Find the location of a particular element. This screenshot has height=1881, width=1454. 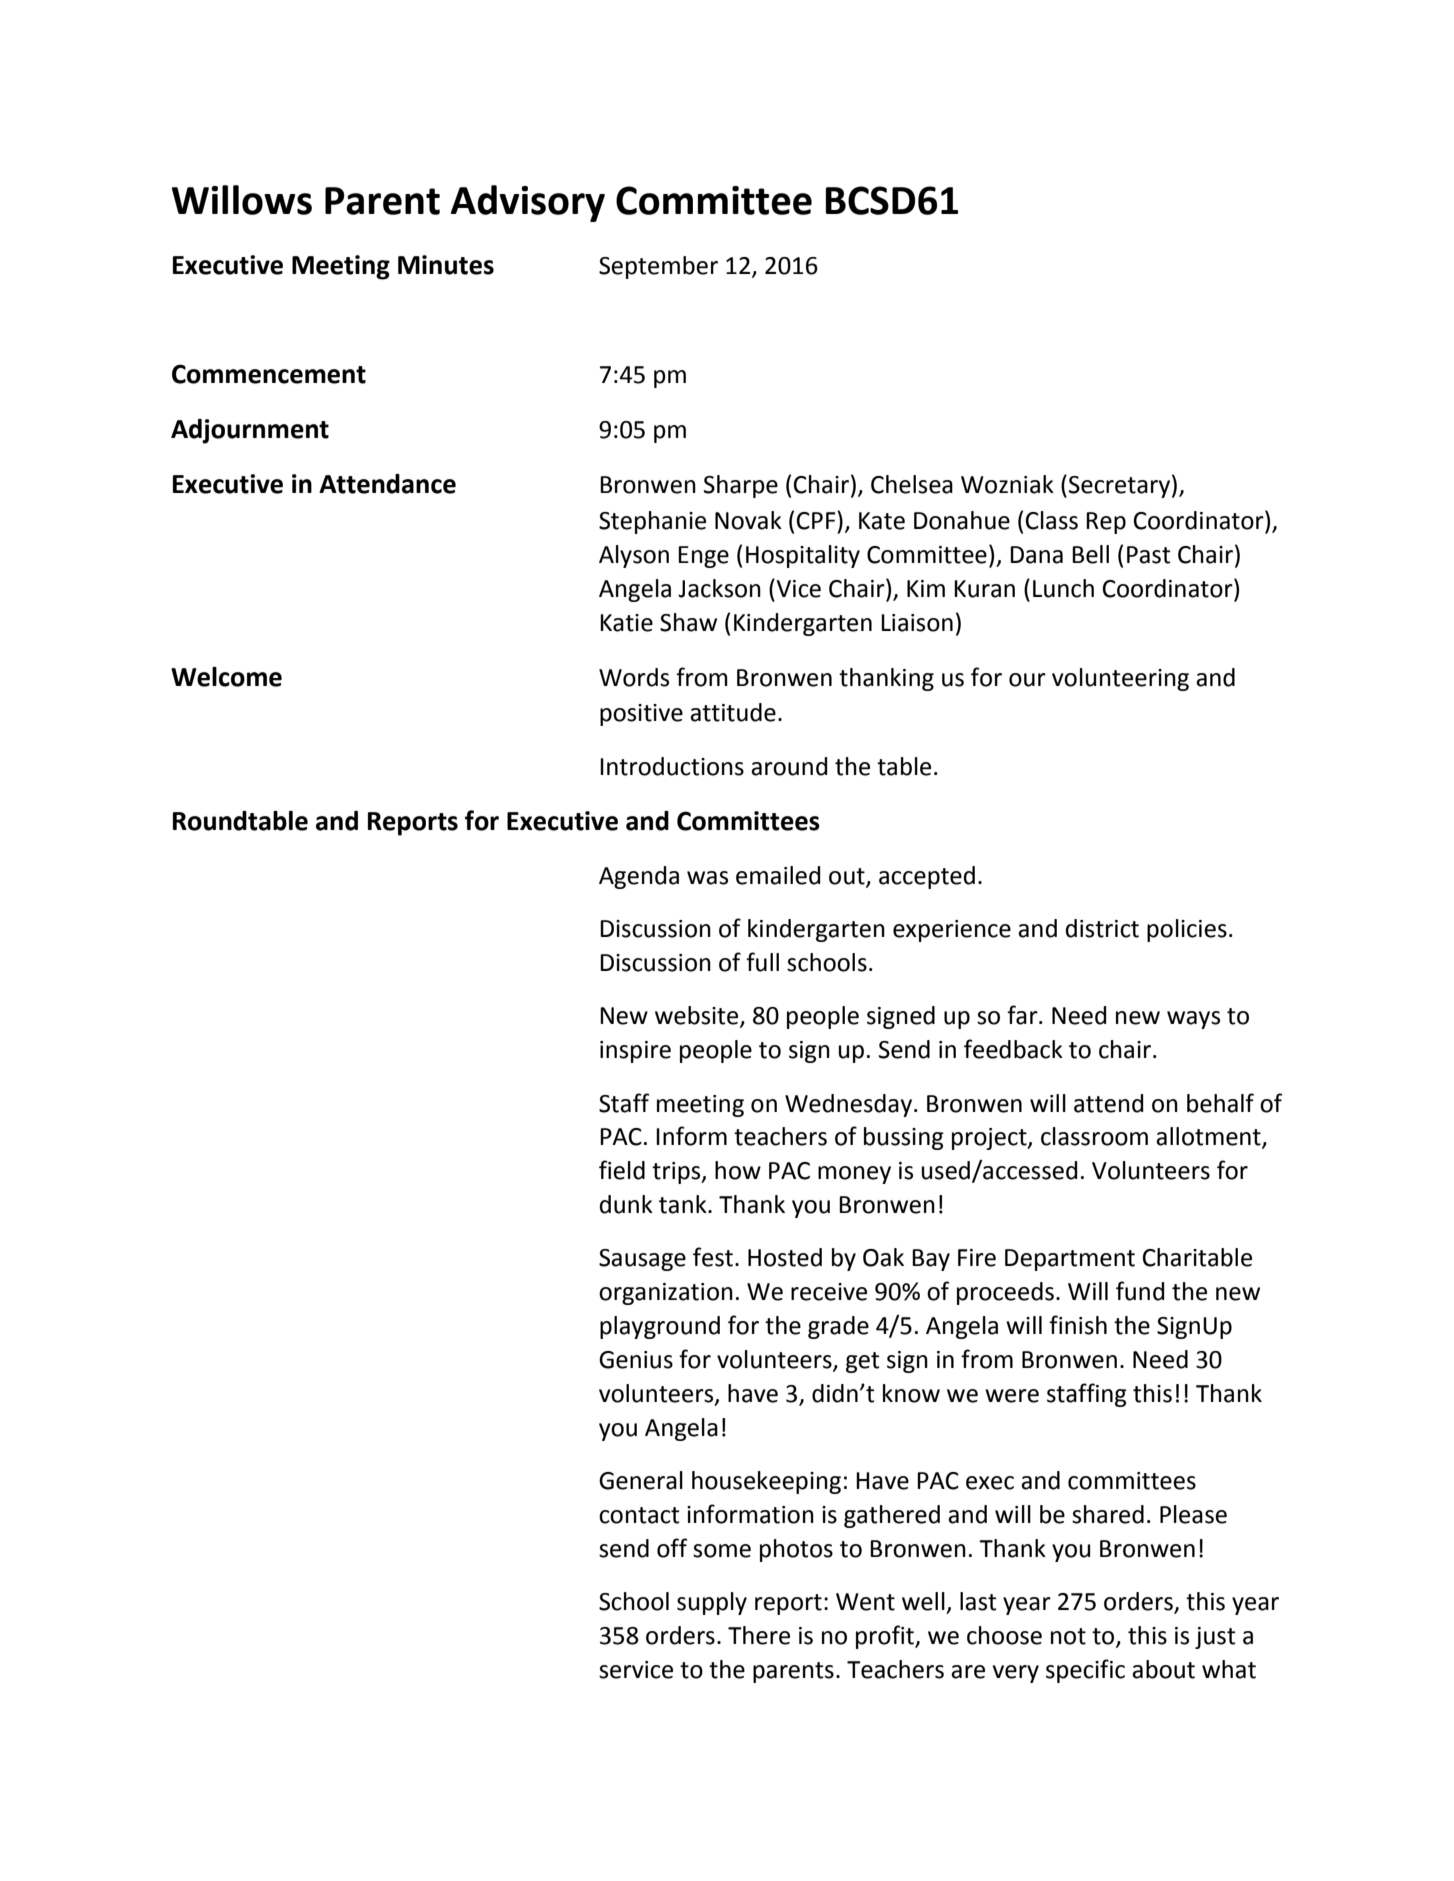

September is located at coordinates (658, 267).
